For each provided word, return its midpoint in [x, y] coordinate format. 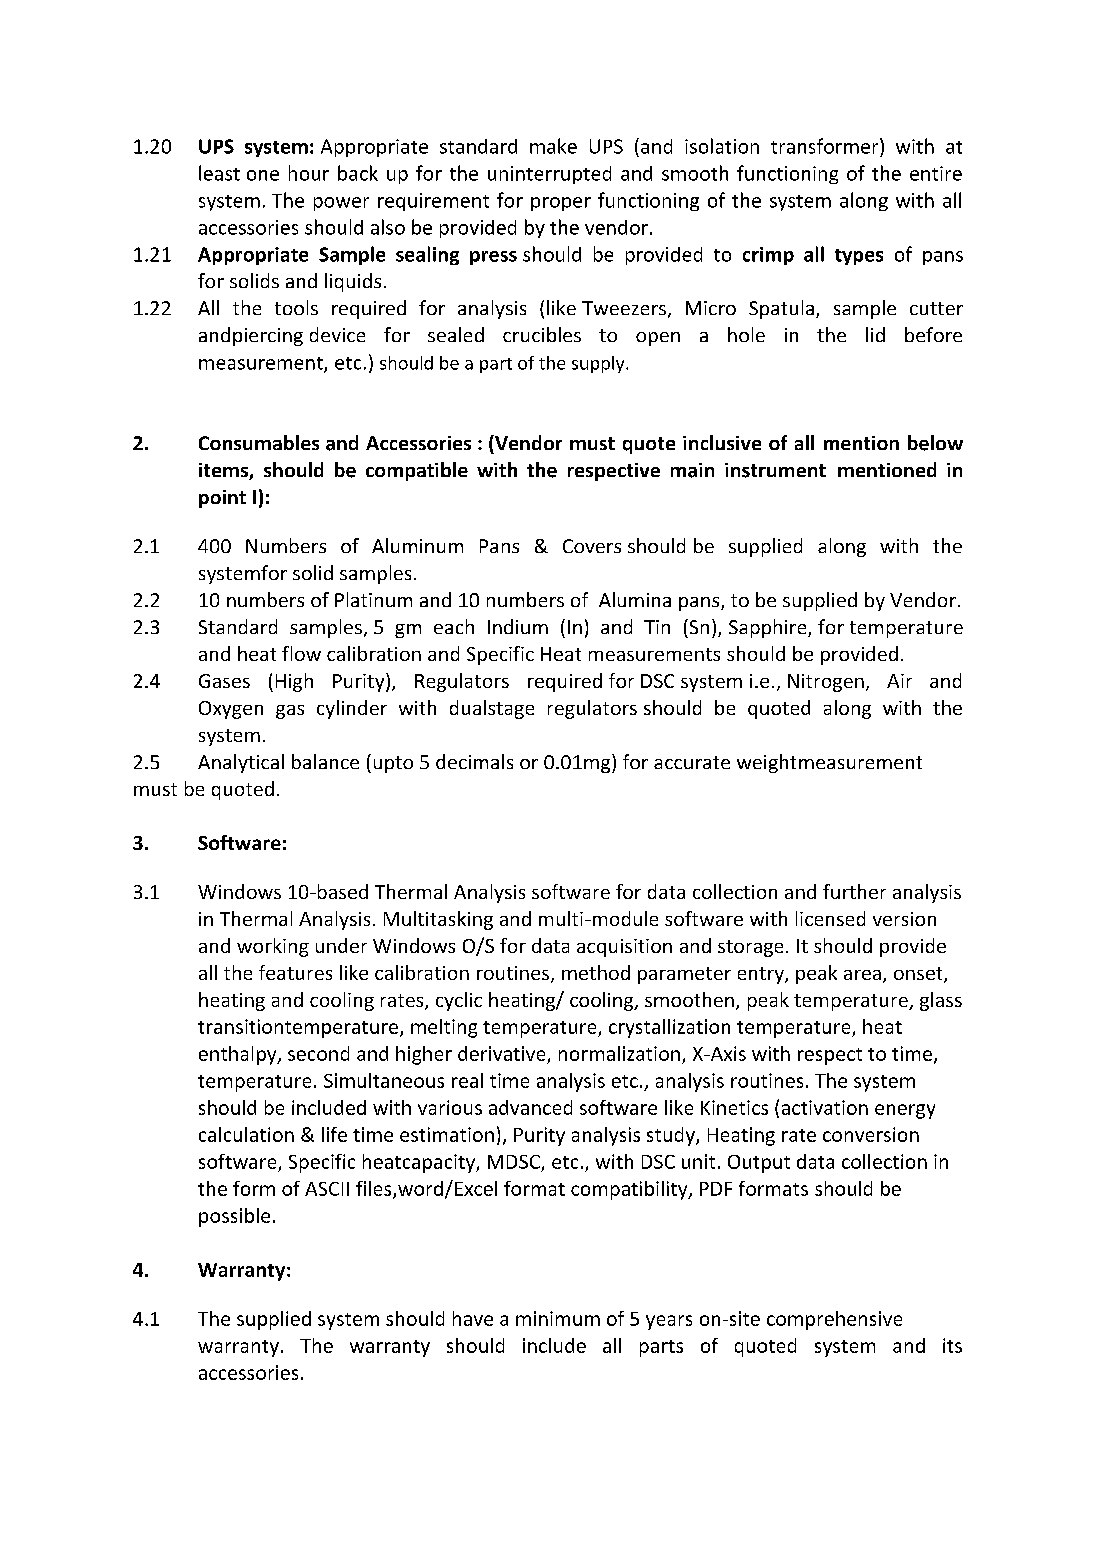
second [318, 1053]
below [935, 443]
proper [561, 204]
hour [309, 173]
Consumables [259, 442]
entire [936, 173]
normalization [619, 1053]
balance [325, 761]
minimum [558, 1318]
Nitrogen [826, 683]
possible [234, 1217]
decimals [474, 761]
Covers [592, 546]
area [862, 975]
